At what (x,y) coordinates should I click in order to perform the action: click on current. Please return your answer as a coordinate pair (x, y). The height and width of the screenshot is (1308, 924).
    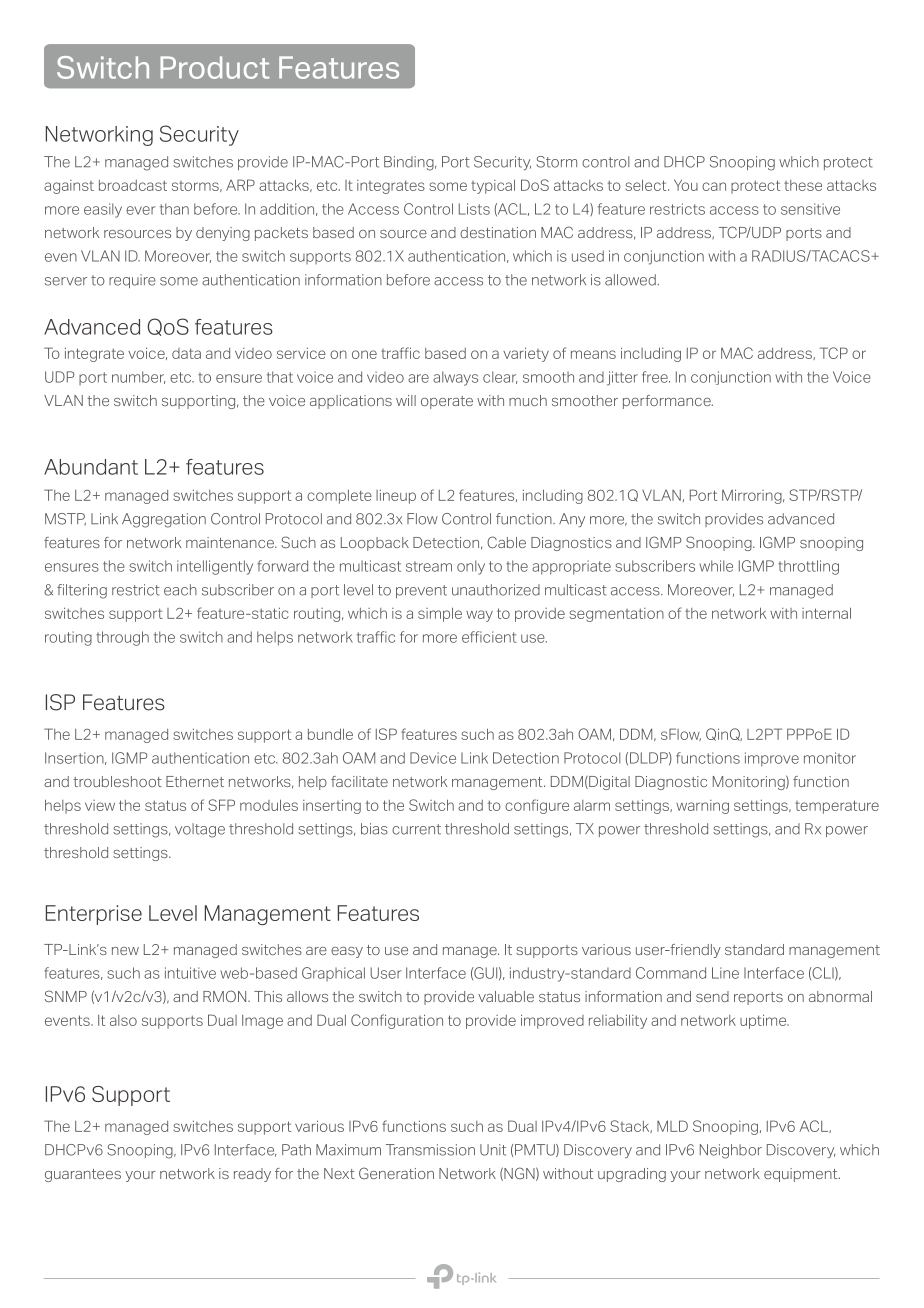
    Looking at the image, I should click on (416, 829).
